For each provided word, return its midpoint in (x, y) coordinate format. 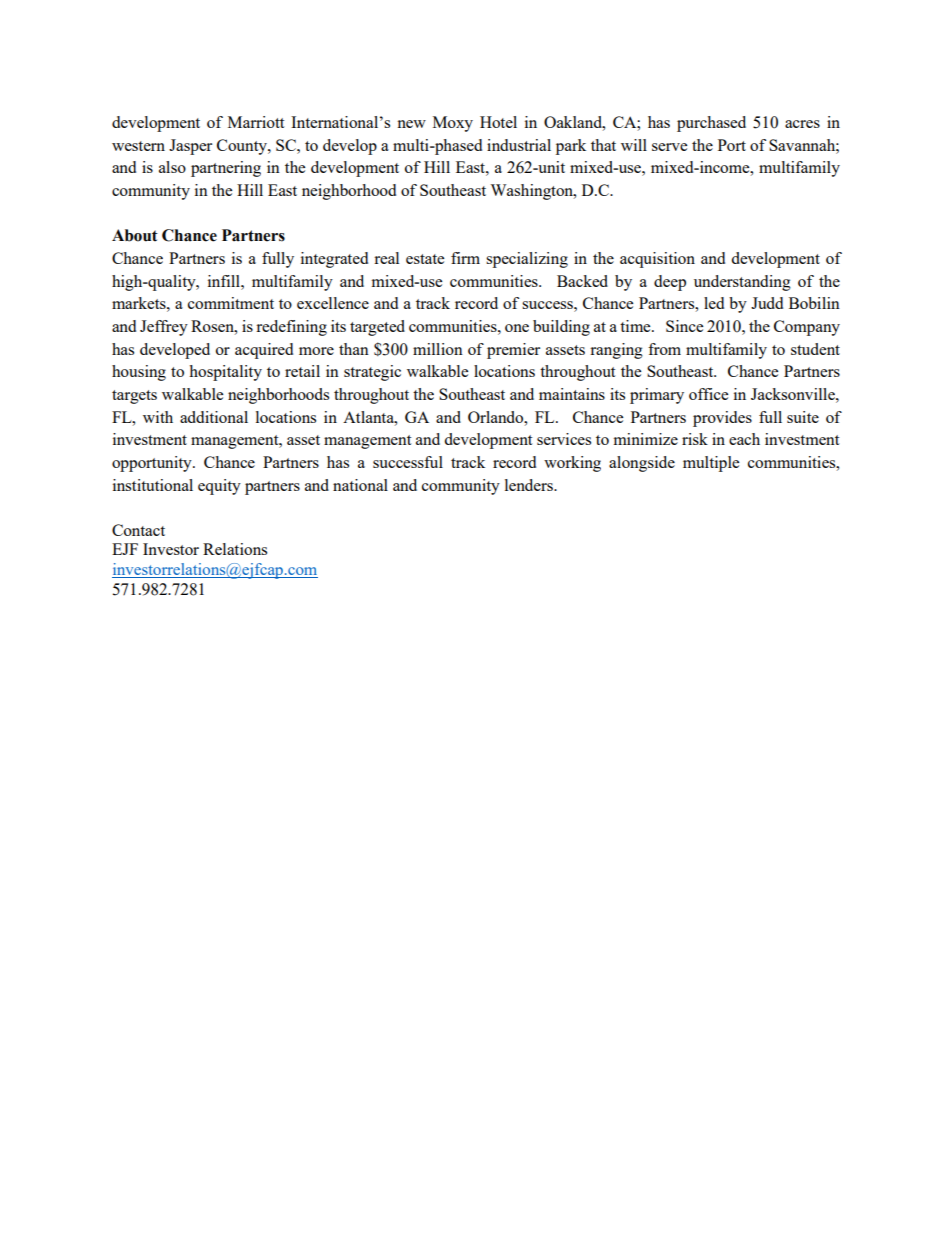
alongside (642, 464)
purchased (711, 124)
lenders (530, 485)
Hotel (498, 122)
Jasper (190, 147)
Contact (138, 530)
